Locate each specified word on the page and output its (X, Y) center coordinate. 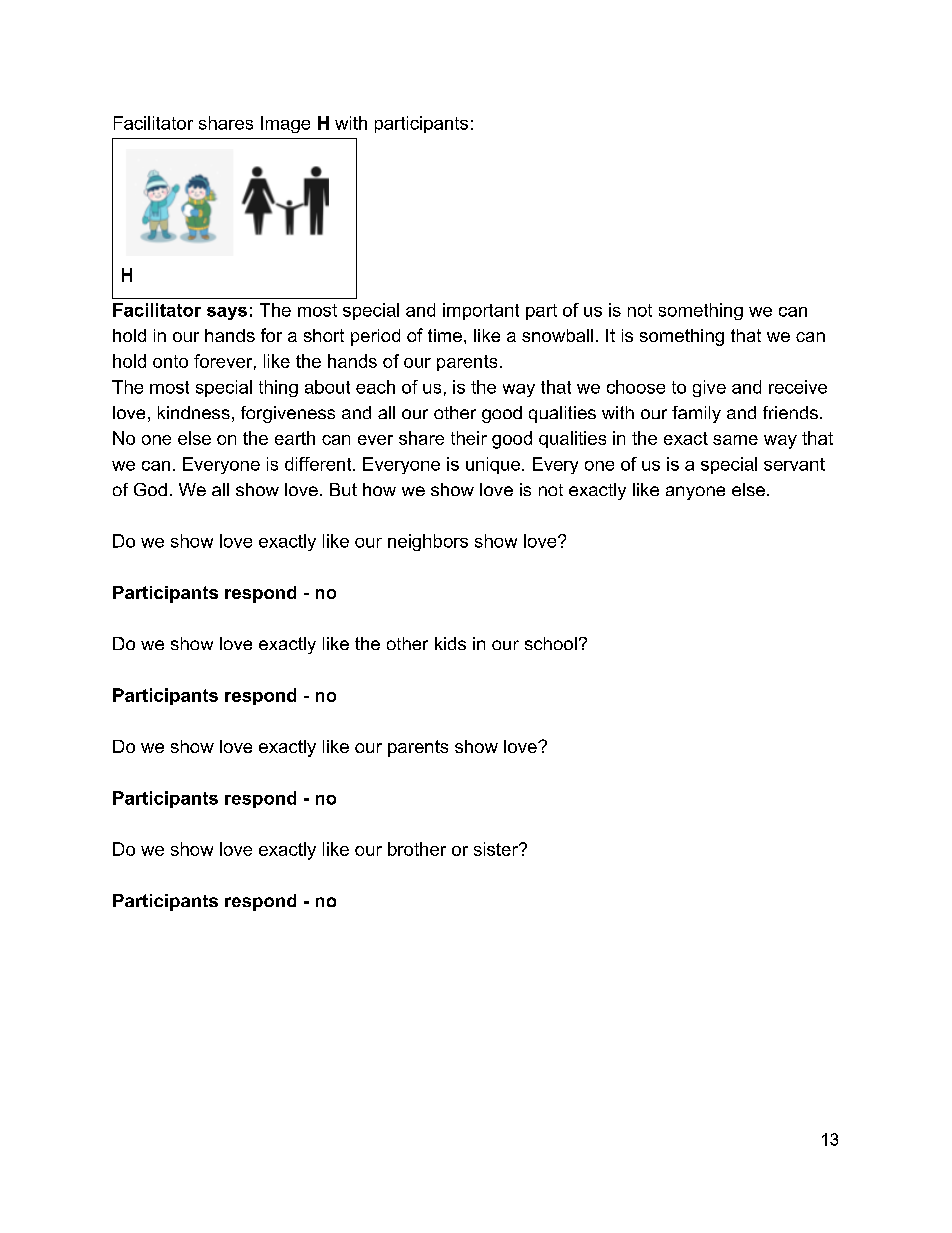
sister (497, 849)
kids (450, 643)
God (150, 489)
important (481, 311)
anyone (695, 493)
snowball (557, 335)
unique (493, 465)
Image (285, 124)
